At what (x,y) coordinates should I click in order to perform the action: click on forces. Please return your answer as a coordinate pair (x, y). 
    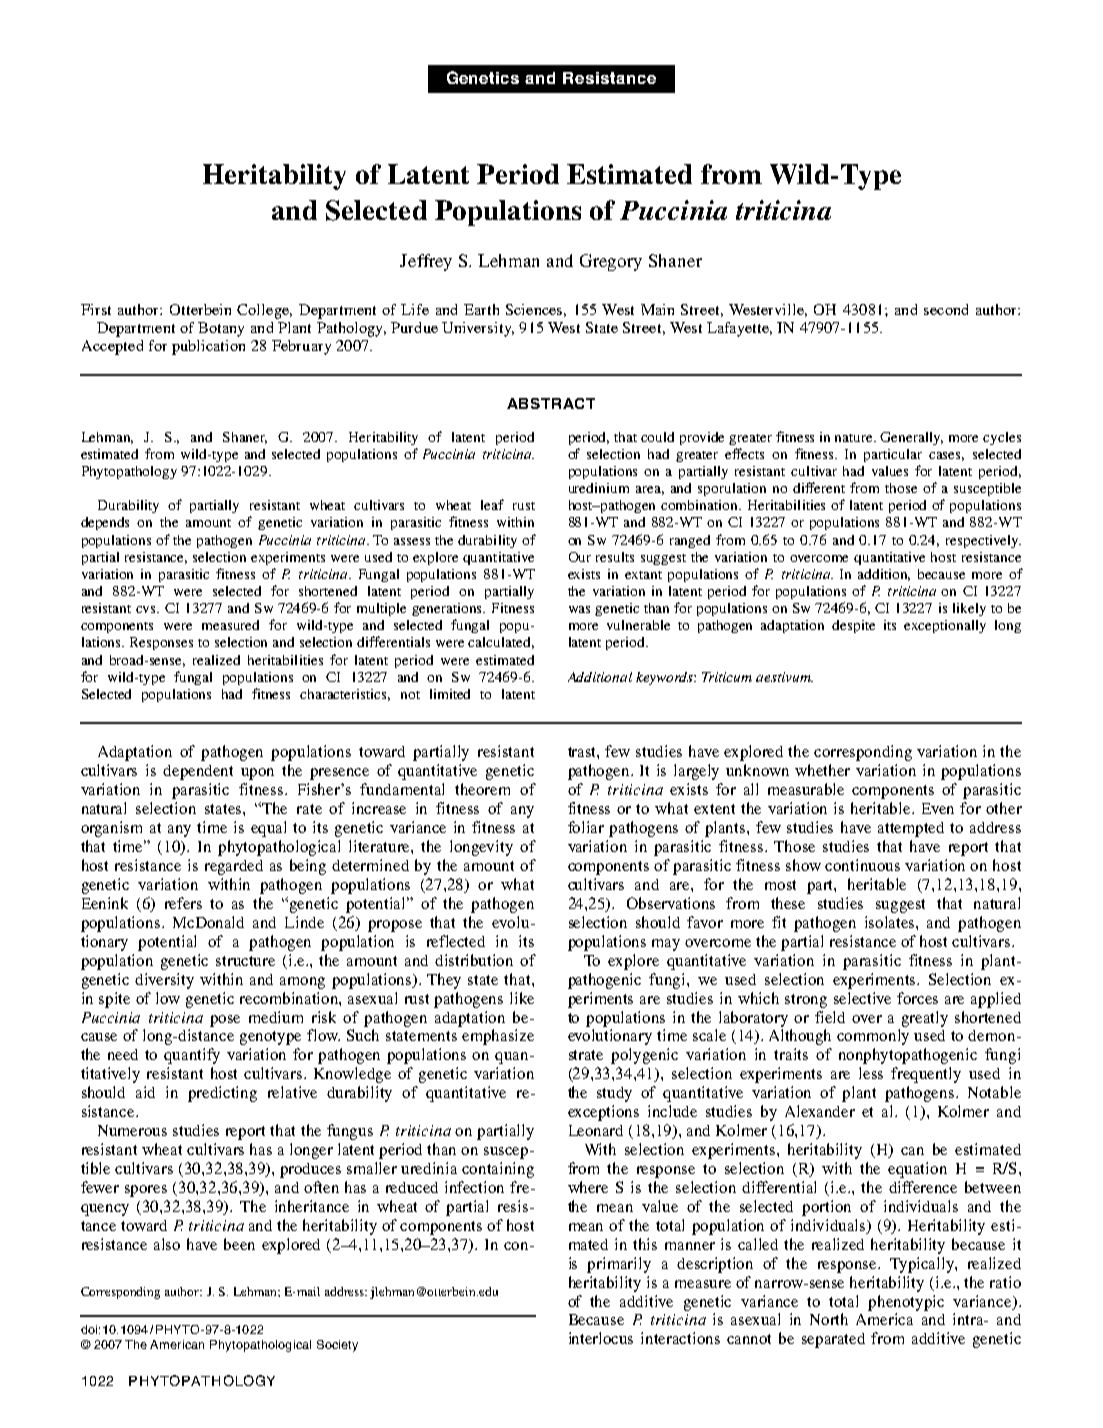
    Looking at the image, I should click on (917, 998).
